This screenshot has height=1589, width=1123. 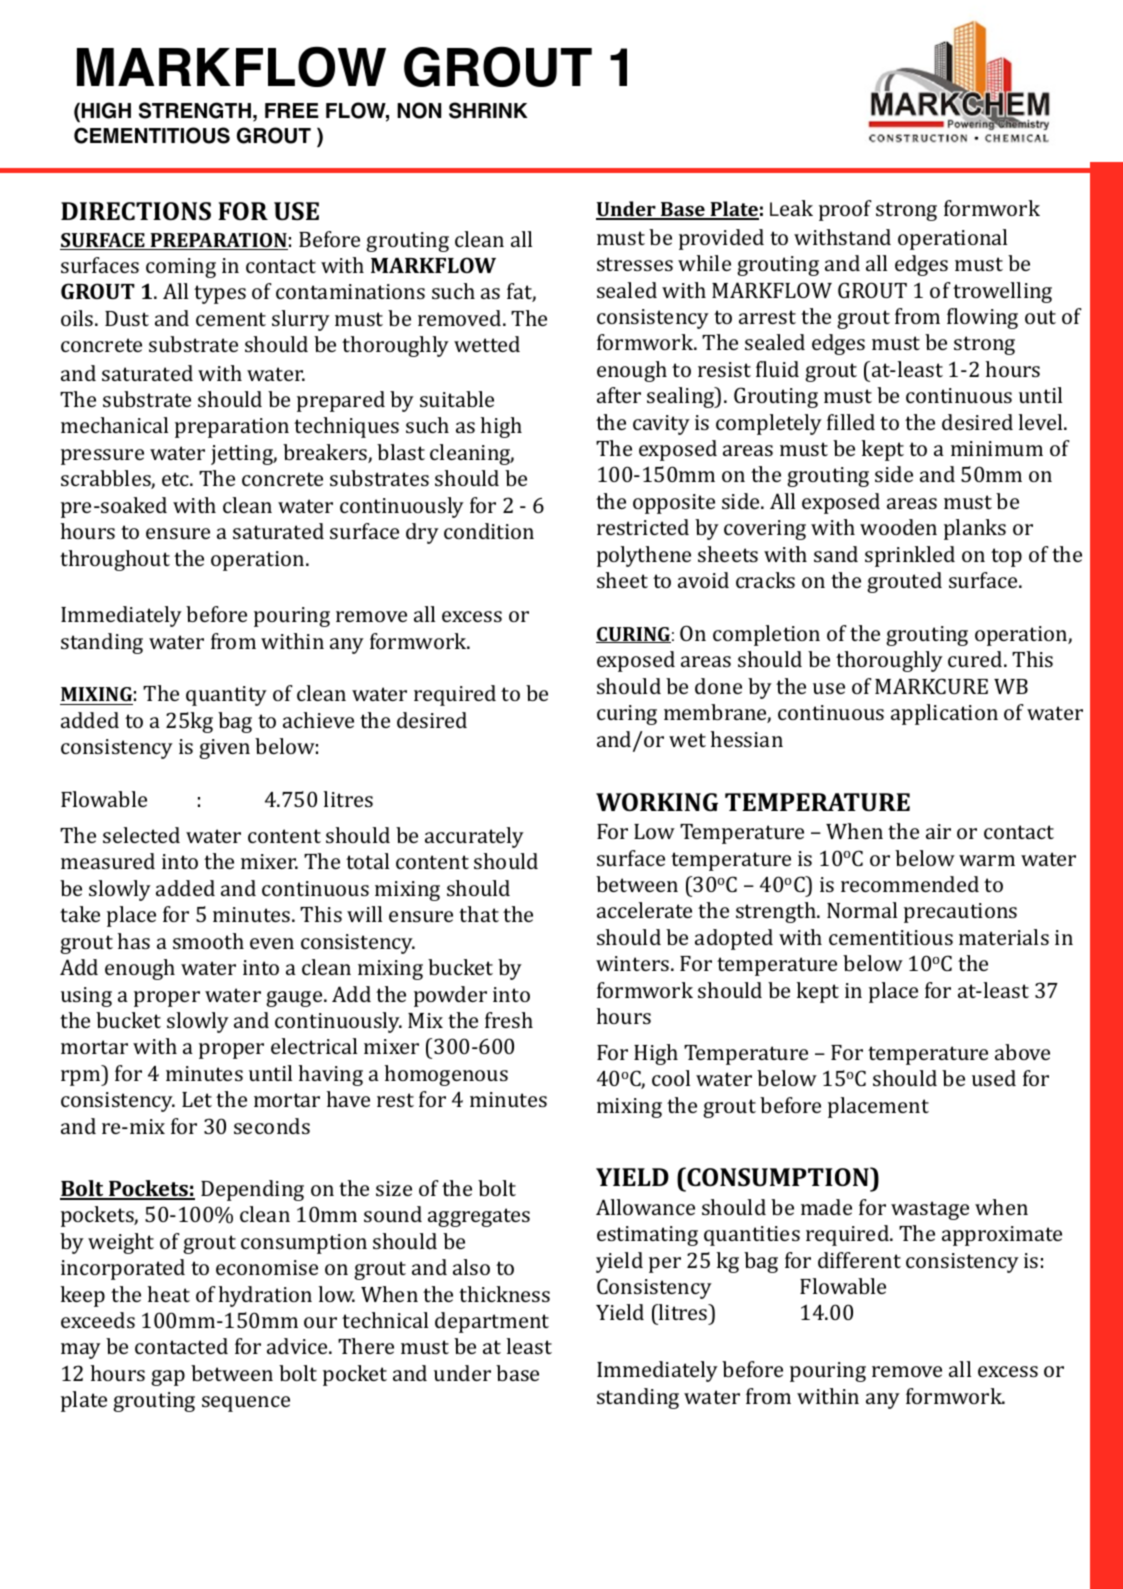 What do you see at coordinates (492, 1322) in the screenshot?
I see `department` at bounding box center [492, 1322].
